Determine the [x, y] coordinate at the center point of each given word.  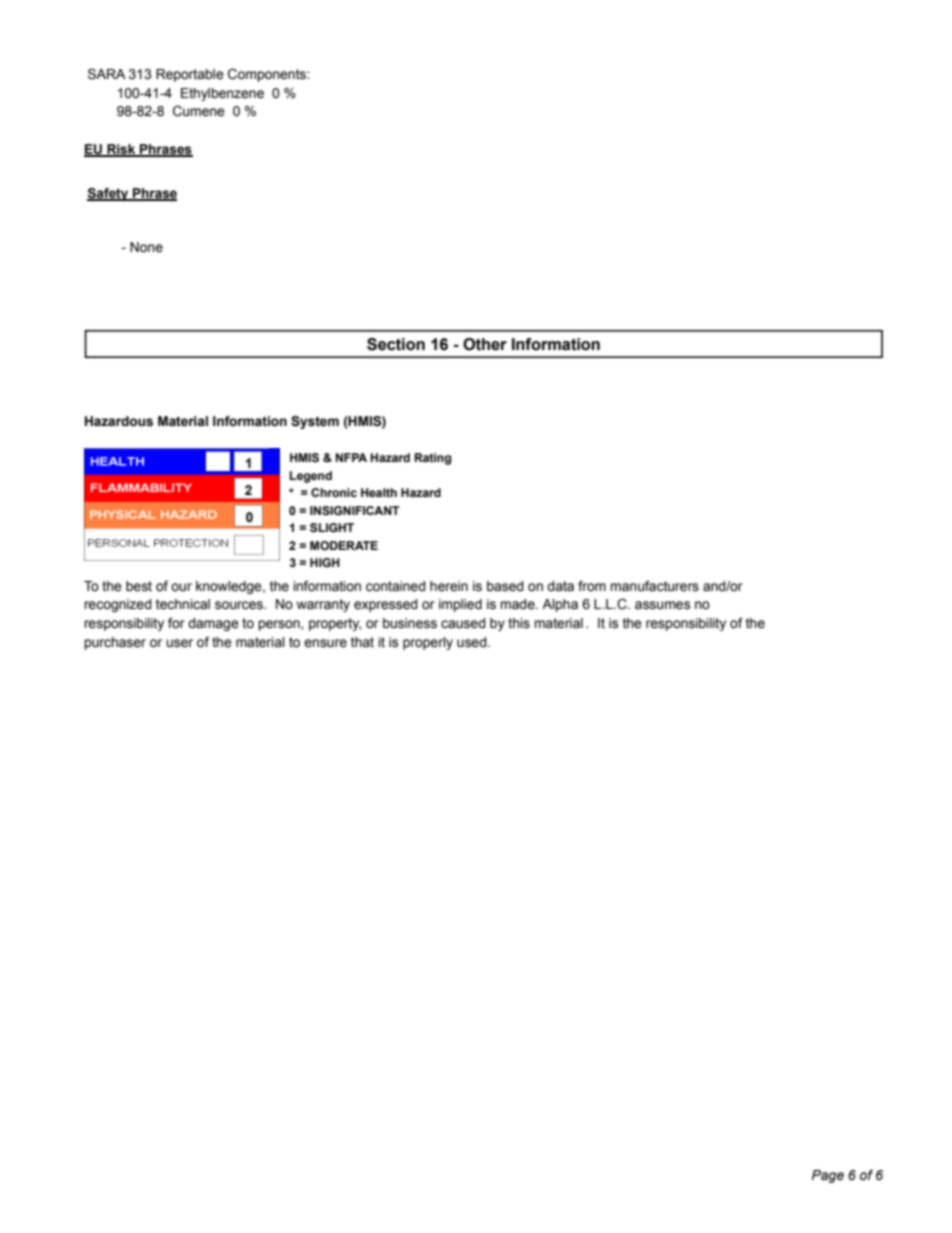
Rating [432, 459]
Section [396, 344]
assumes [662, 605]
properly [428, 643]
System [315, 422]
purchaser [115, 643]
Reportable [190, 75]
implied [460, 605]
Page [828, 1176]
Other [485, 344]
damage [213, 624]
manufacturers [654, 586]
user [179, 643]
